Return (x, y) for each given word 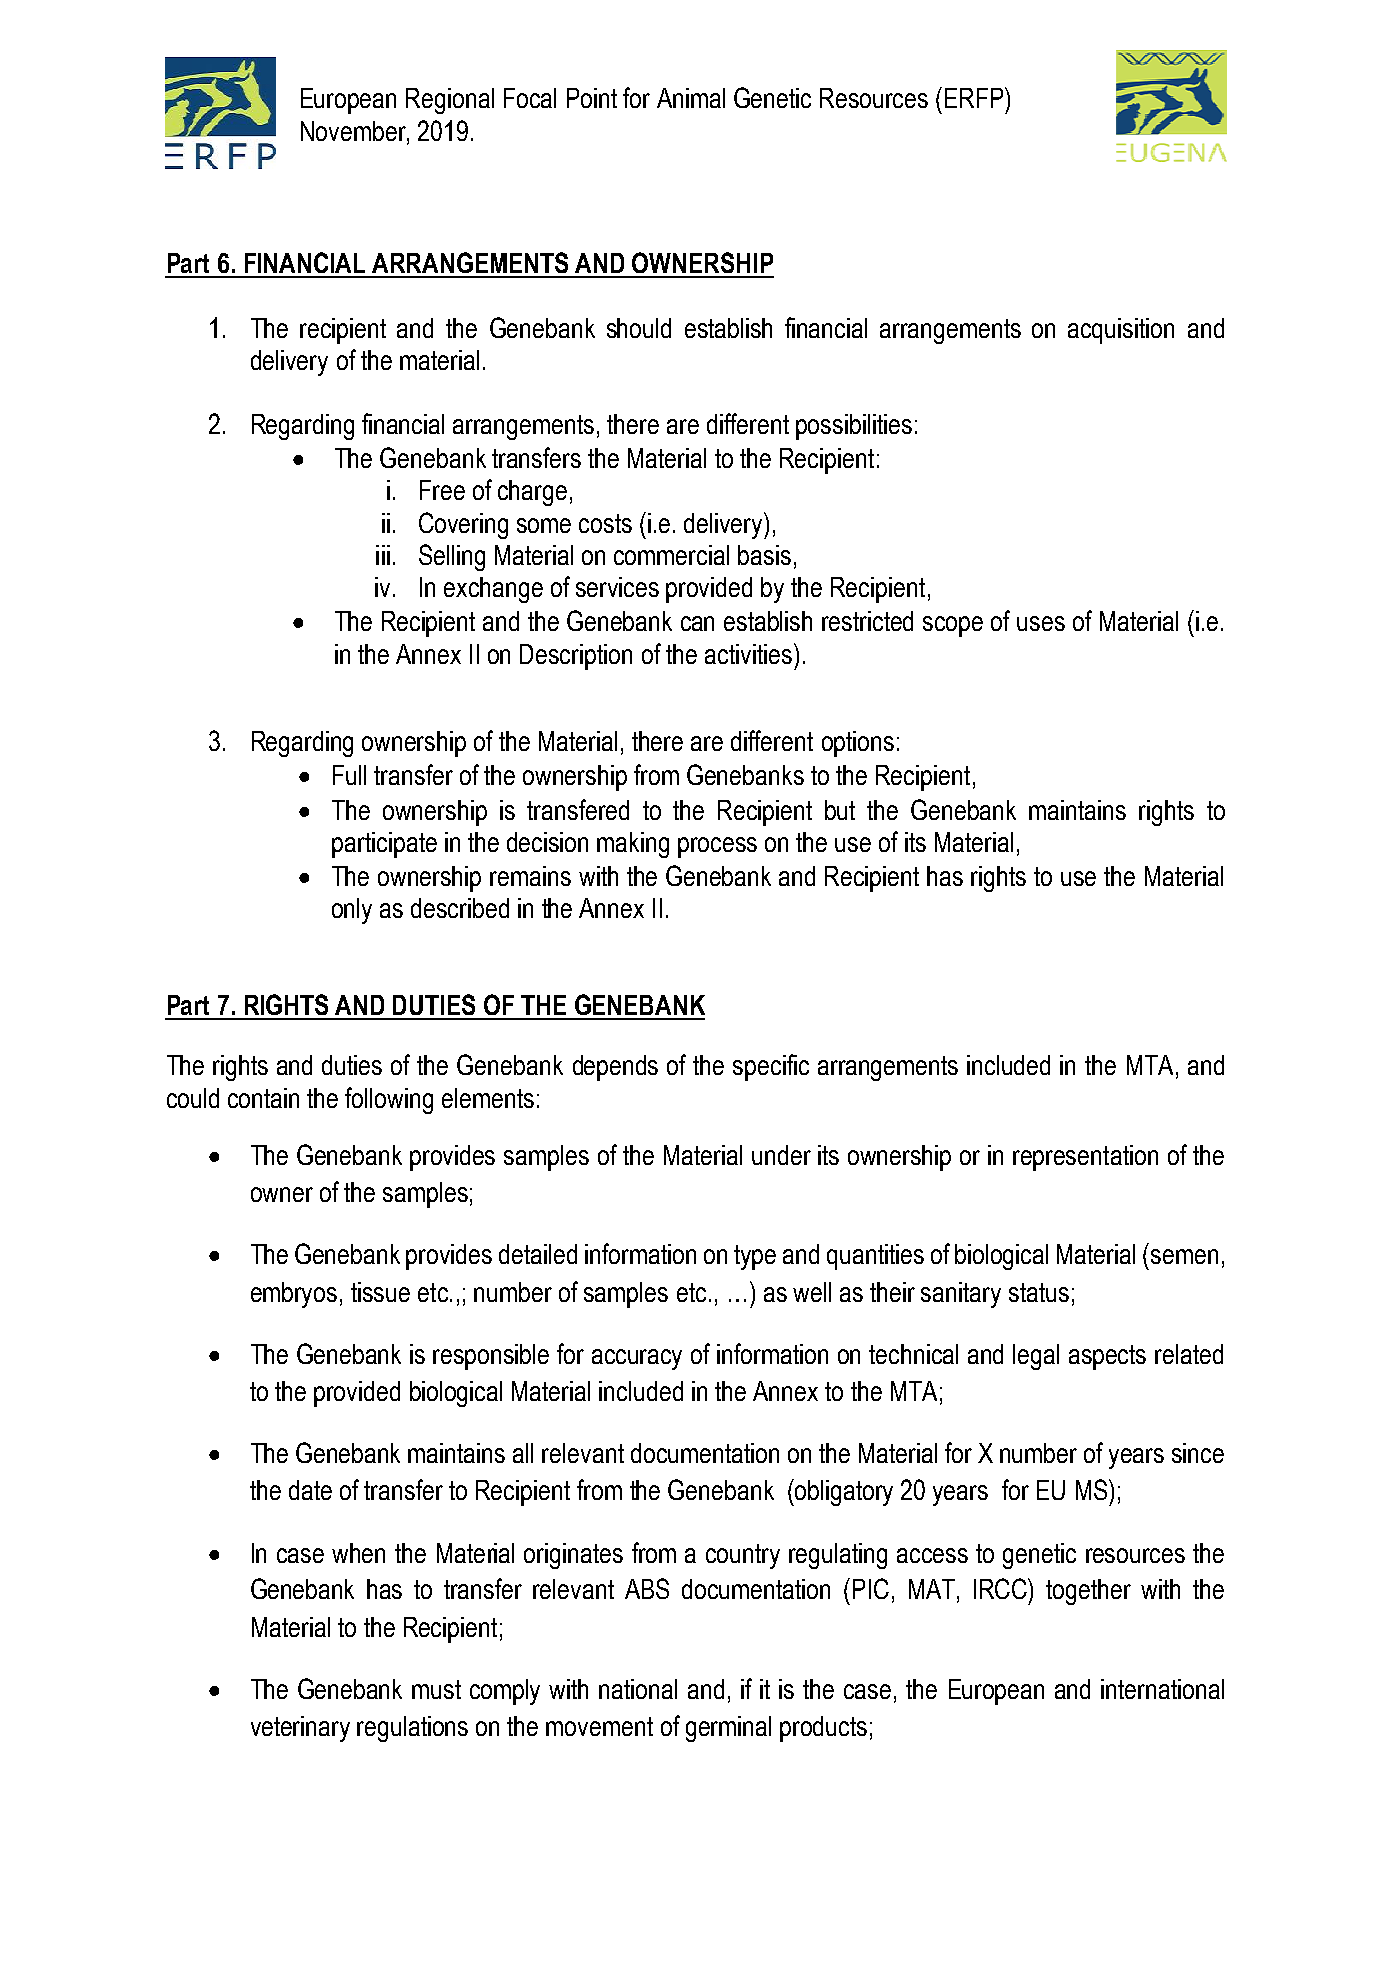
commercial (671, 555)
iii (383, 555)
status (1039, 1292)
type (755, 1257)
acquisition (1121, 331)
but (840, 810)
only (352, 911)
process (717, 847)
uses (1041, 623)
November (354, 131)
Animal (691, 98)
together (1088, 1592)
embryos (294, 1295)
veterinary (300, 1729)
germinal (728, 1729)
